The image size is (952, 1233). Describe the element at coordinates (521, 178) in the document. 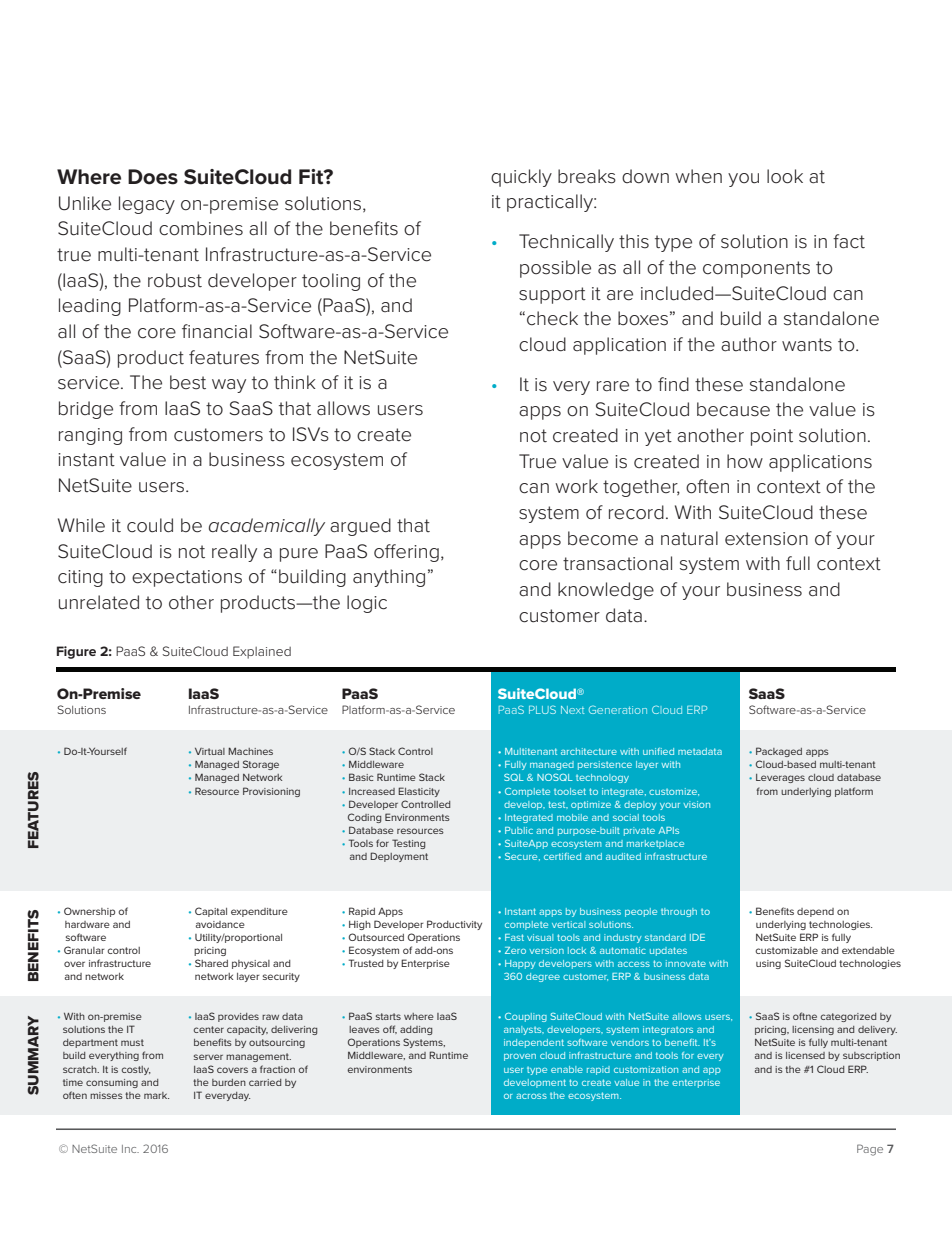

I see `quickly` at that location.
